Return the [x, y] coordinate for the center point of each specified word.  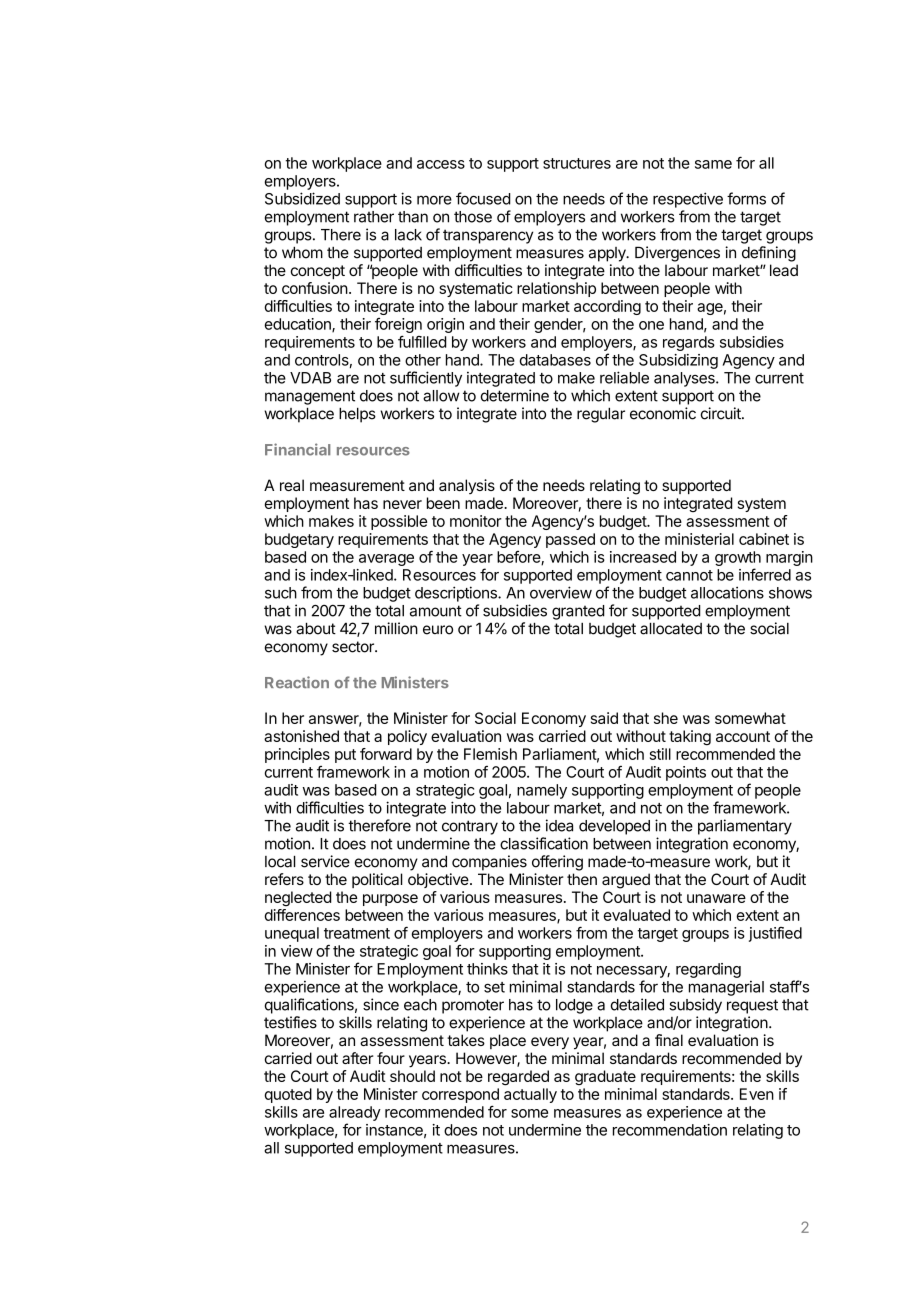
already [355, 1113]
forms [746, 198]
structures [577, 163]
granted [578, 612]
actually [530, 1095]
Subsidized [302, 198]
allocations [727, 592]
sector [354, 647]
